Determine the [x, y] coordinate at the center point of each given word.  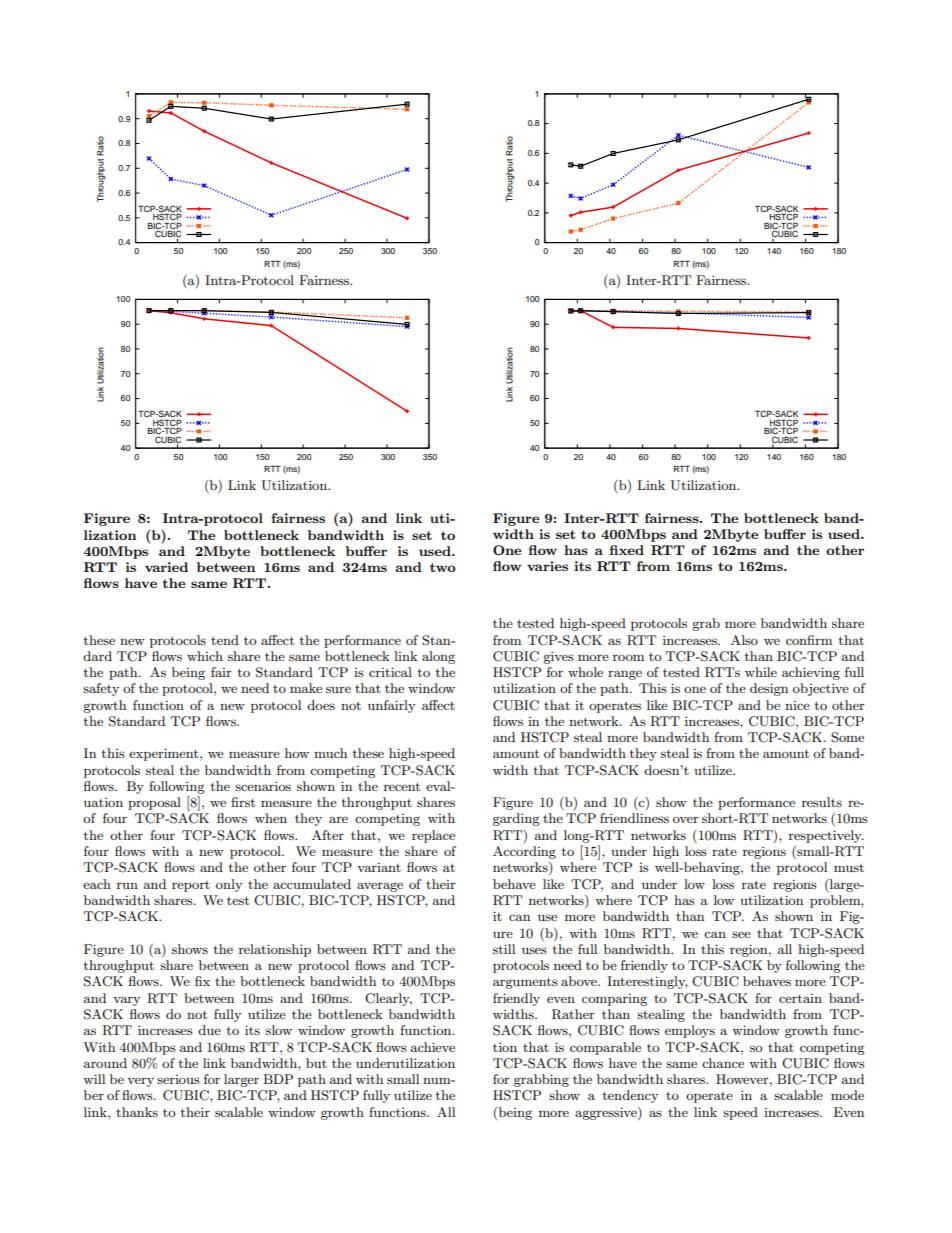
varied [166, 567]
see [741, 934]
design [769, 689]
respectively [826, 836]
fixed [627, 550]
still [504, 949]
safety [101, 689]
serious [178, 1079]
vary [126, 1001]
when [271, 818]
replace [433, 836]
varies [547, 566]
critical [390, 672]
